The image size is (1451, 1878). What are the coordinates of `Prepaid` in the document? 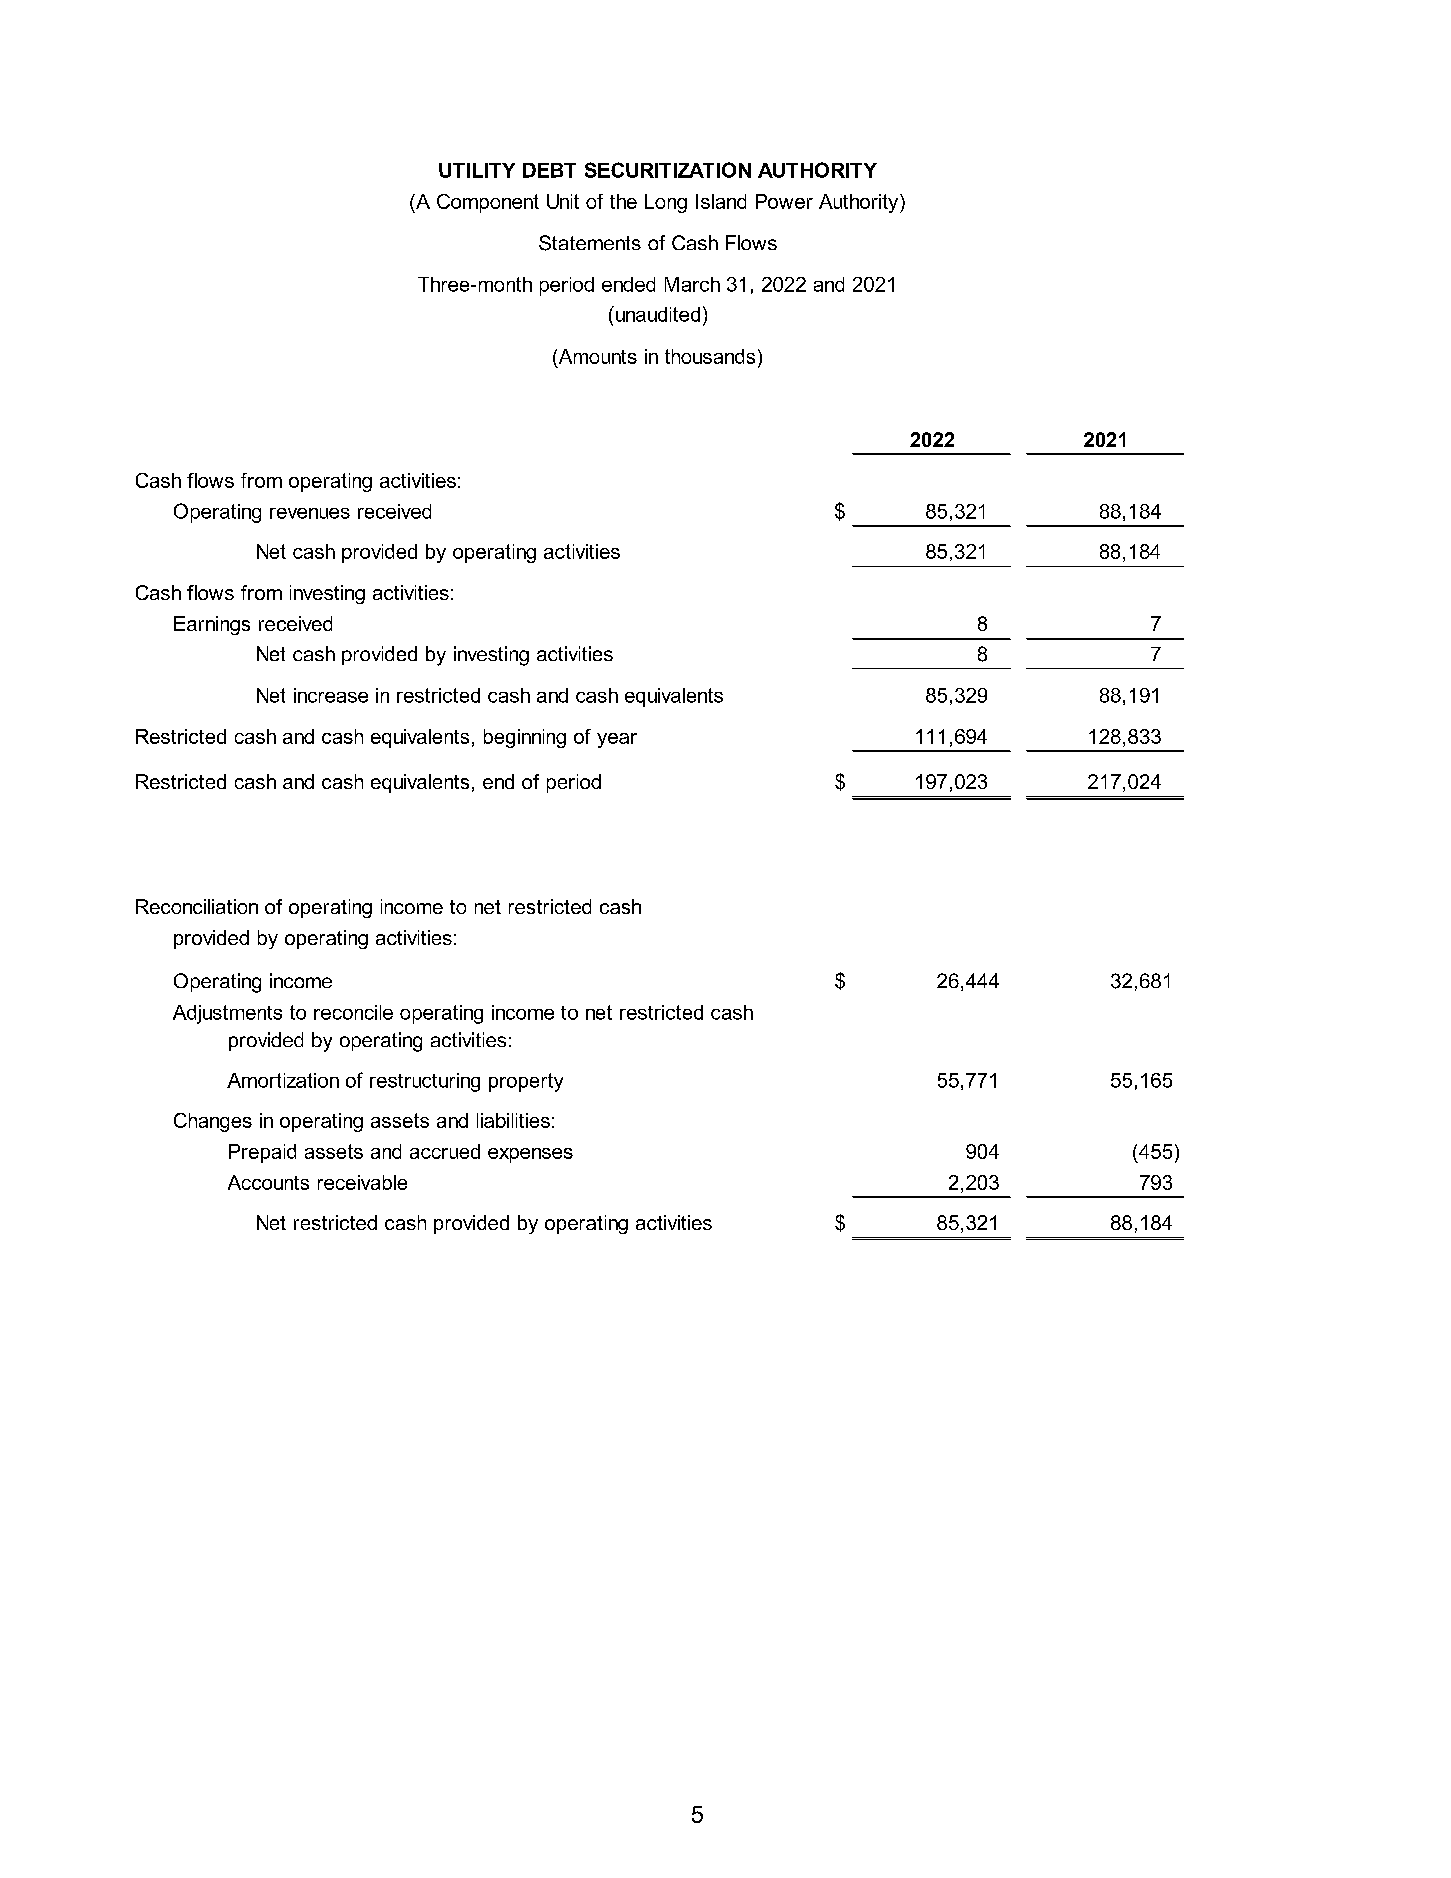 It's located at (262, 1153).
